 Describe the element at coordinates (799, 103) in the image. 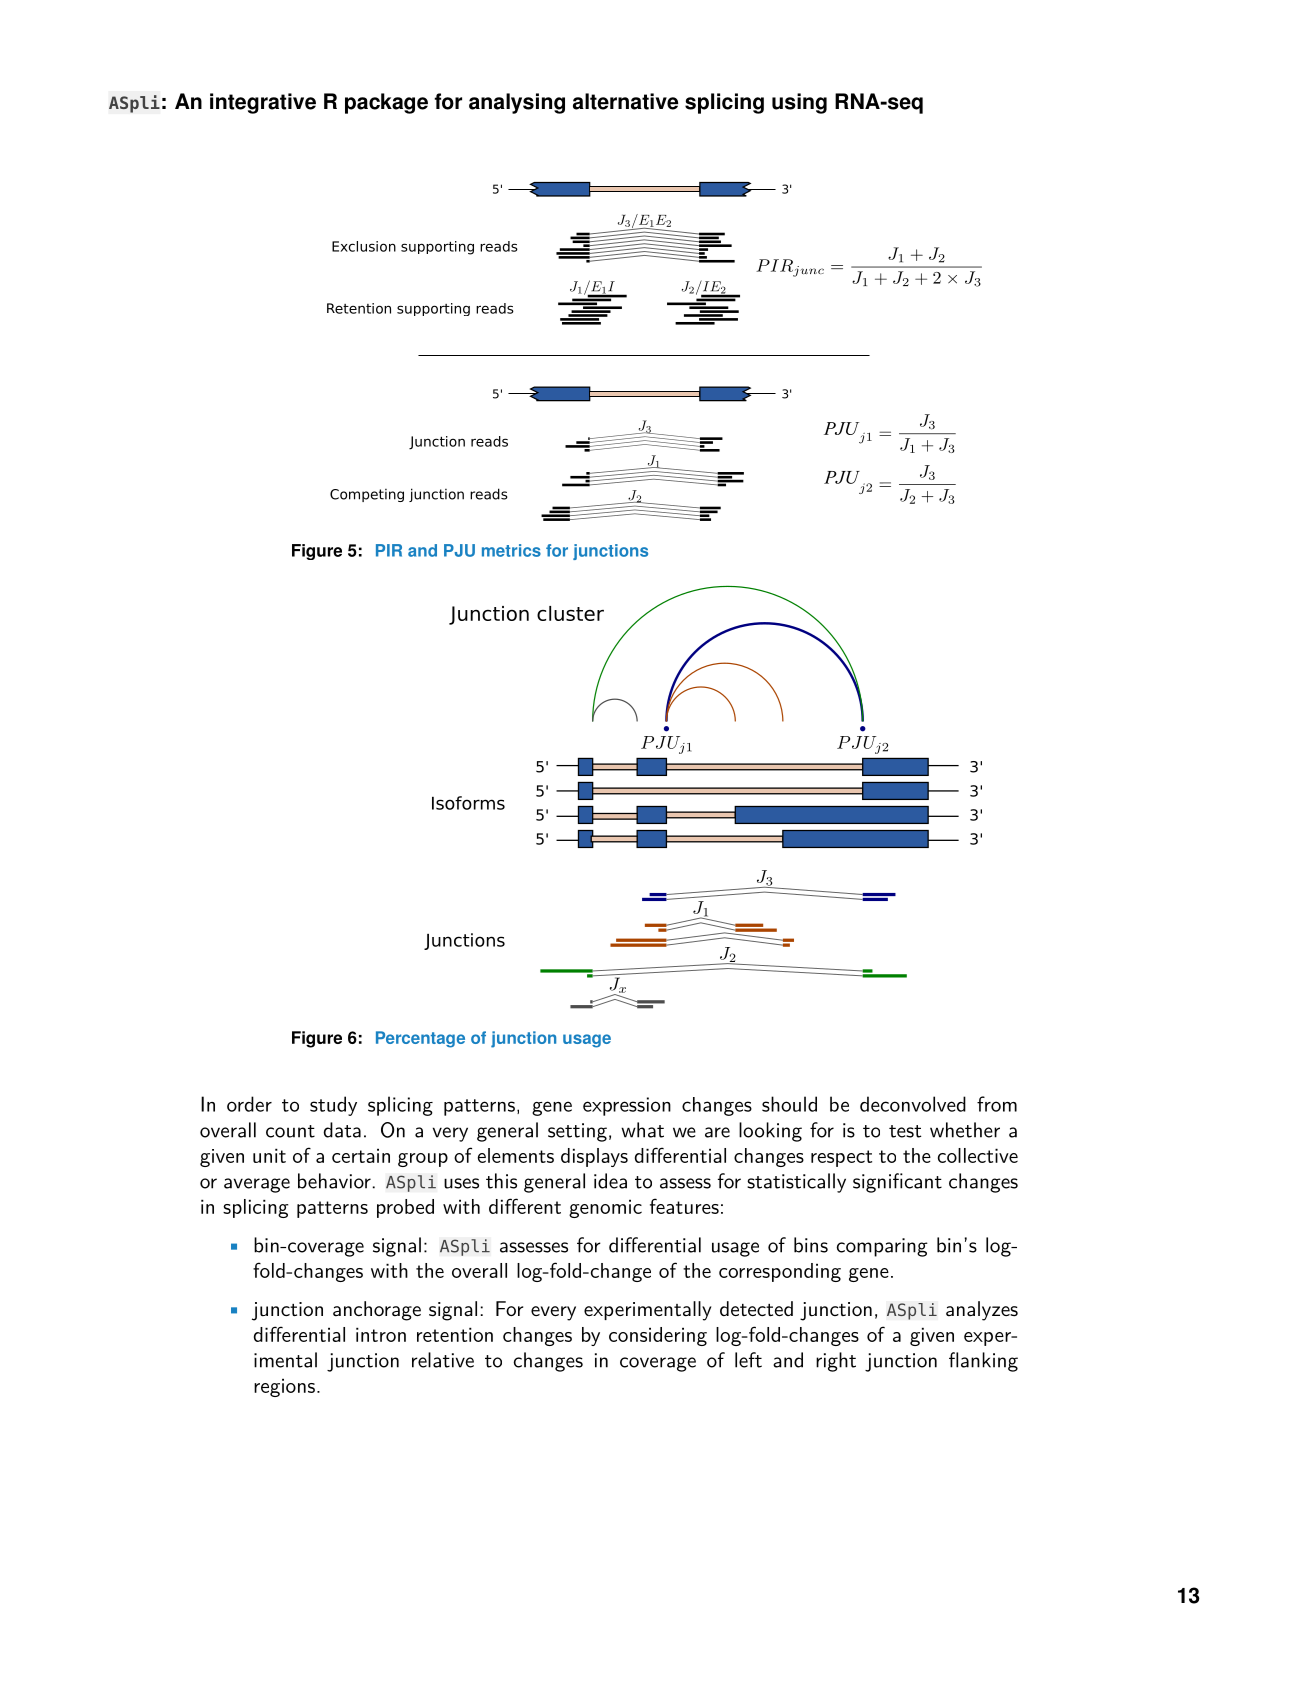

I see `using` at that location.
